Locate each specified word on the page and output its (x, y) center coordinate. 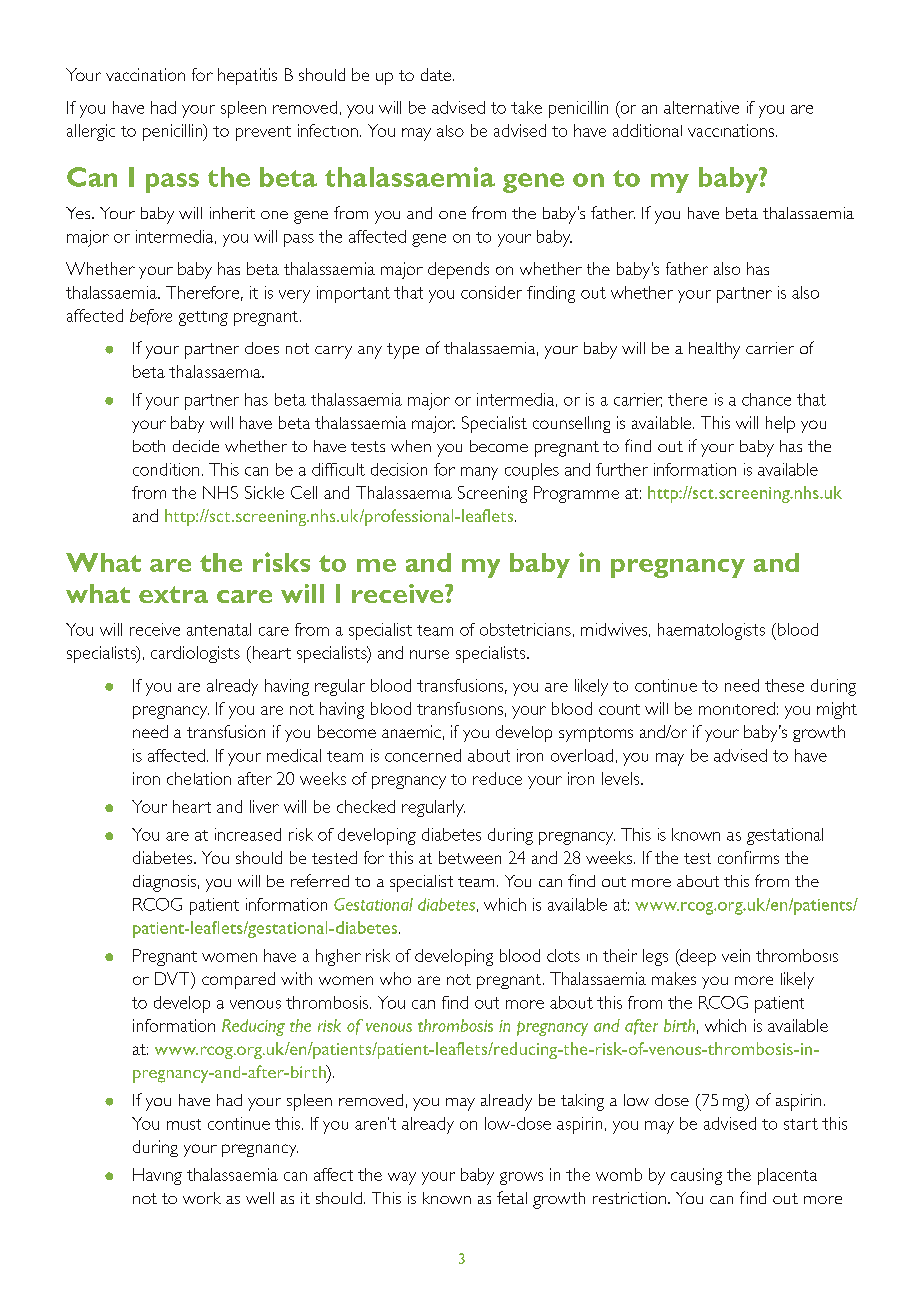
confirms (748, 857)
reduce (497, 778)
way (402, 1178)
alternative (701, 107)
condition (166, 469)
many (479, 473)
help (780, 424)
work (202, 1198)
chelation (199, 778)
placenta (787, 1176)
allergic (91, 132)
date (437, 74)
